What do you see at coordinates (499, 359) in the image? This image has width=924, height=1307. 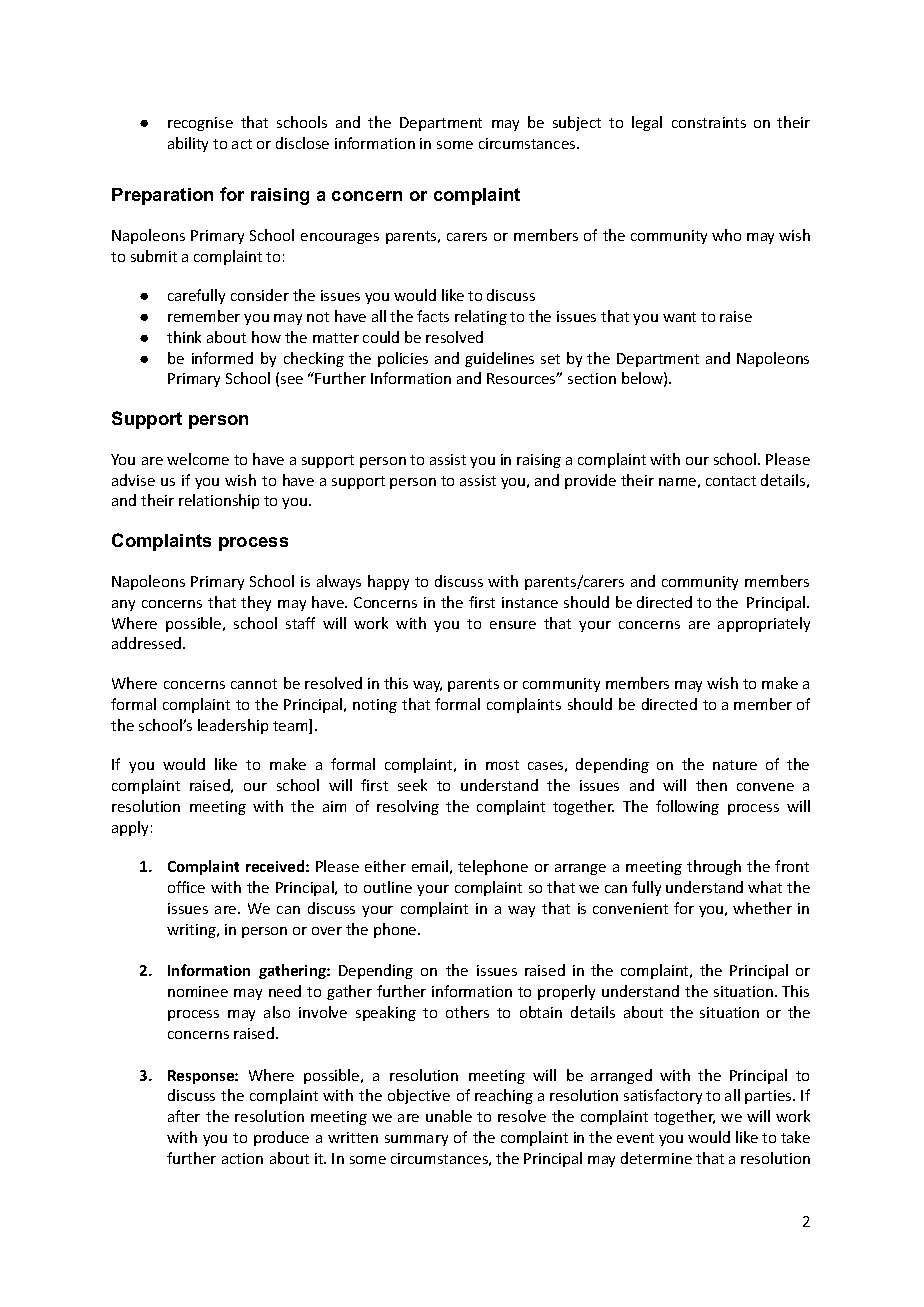 I see `guidelines` at bounding box center [499, 359].
